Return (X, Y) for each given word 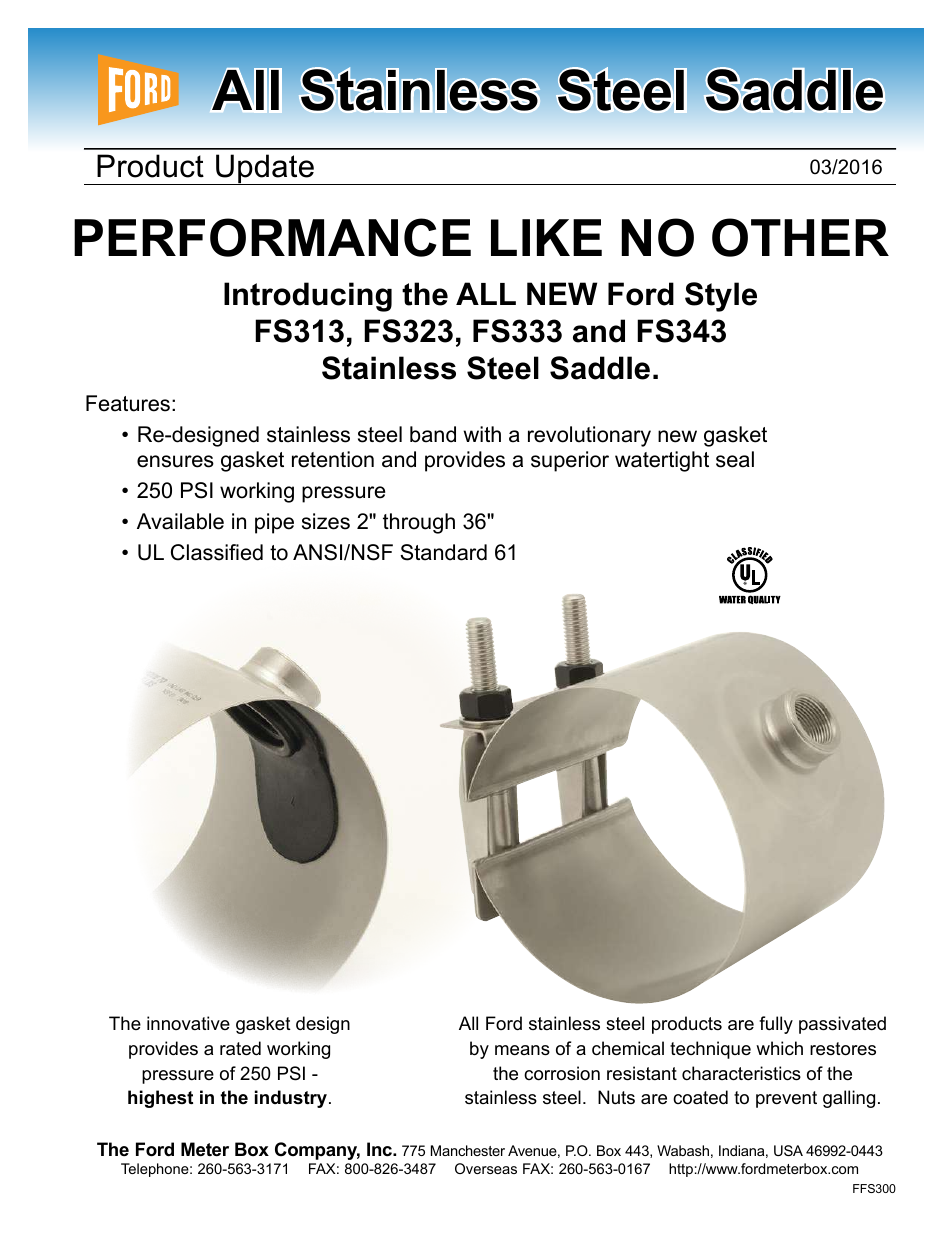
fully (776, 1025)
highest (160, 1099)
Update (265, 169)
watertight (662, 461)
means (522, 1050)
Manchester (468, 1150)
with (482, 434)
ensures (175, 461)
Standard (443, 552)
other (800, 237)
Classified (217, 552)
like (546, 237)
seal (735, 459)
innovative (188, 1023)
